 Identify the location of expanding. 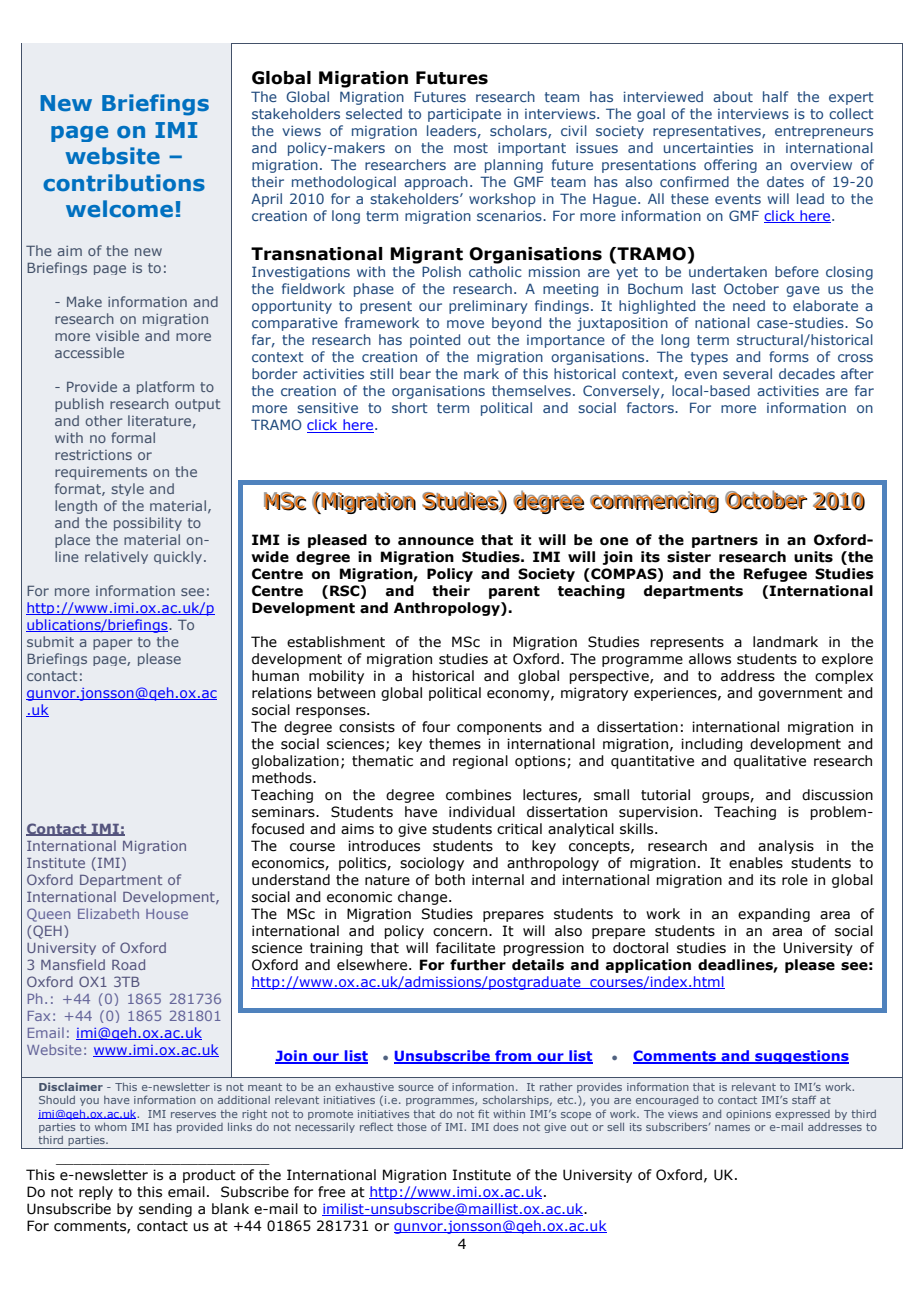
(774, 915).
